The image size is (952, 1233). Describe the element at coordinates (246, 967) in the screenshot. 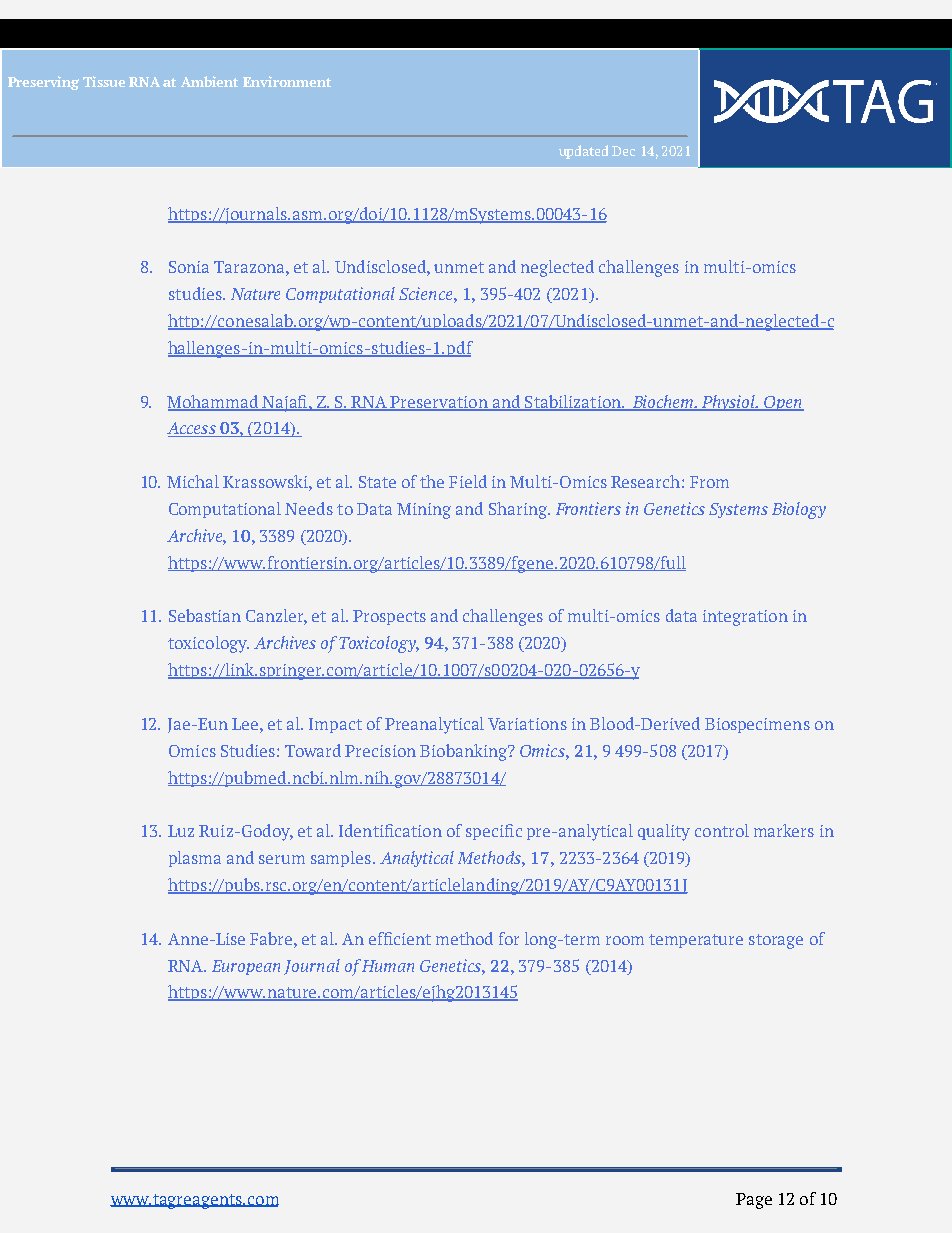

I see `European` at that location.
